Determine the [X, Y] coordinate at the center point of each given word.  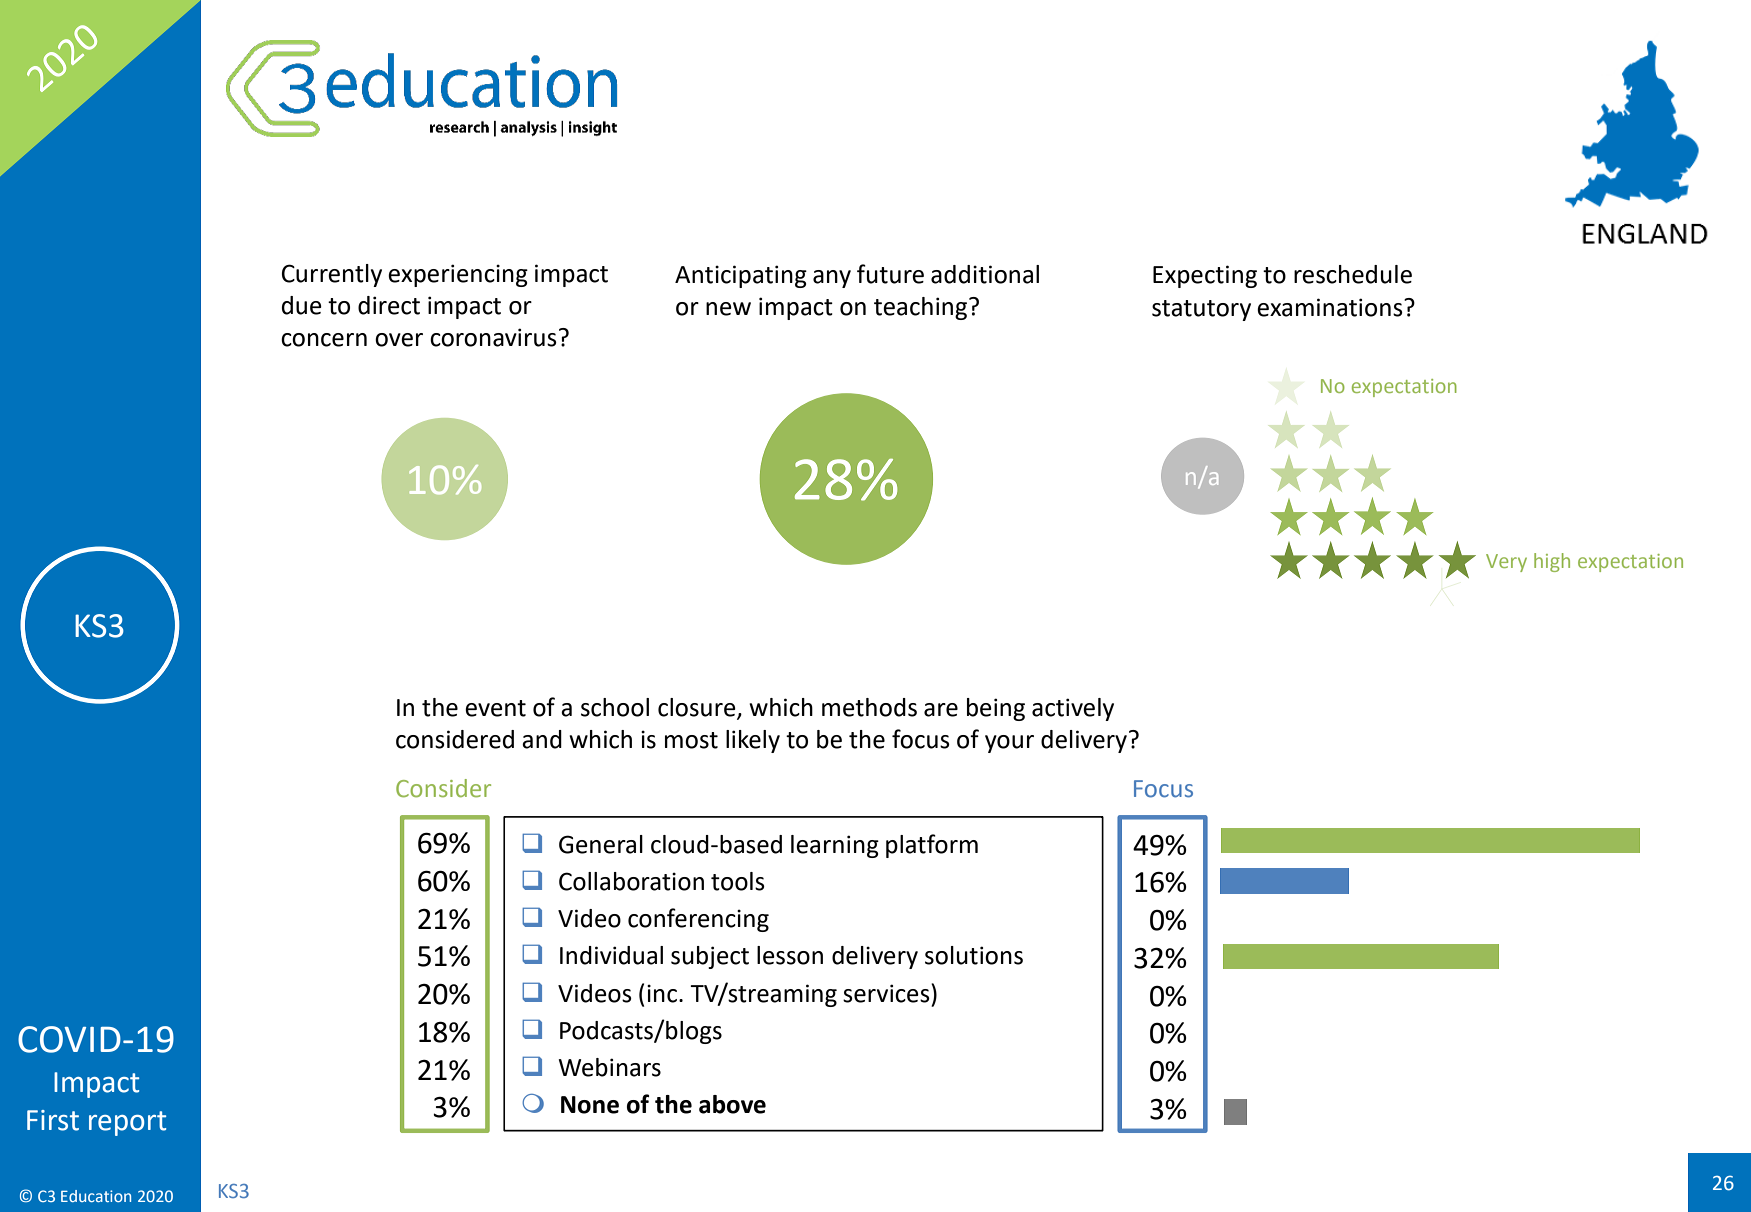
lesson [790, 955]
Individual [611, 955]
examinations [1331, 307]
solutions [974, 955]
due [302, 305]
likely [753, 741]
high [1552, 562]
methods [869, 707]
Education [96, 1196]
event [495, 708]
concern [324, 340]
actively [1073, 709]
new [728, 309]
